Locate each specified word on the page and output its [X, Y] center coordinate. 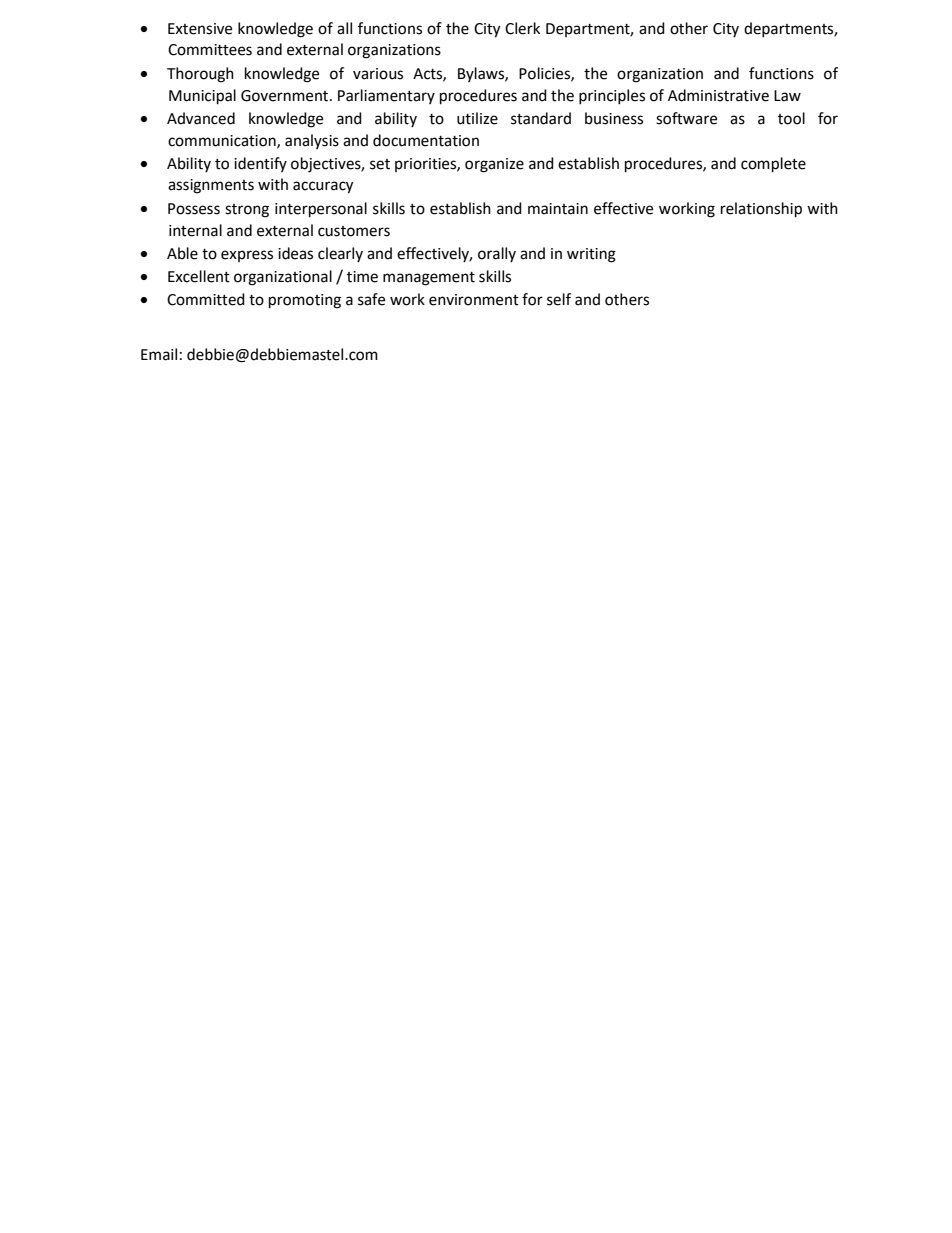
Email [159, 354]
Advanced [201, 118]
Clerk [522, 28]
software [686, 118]
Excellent [199, 276]
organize [494, 165]
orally [497, 254]
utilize [477, 118]
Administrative [718, 95]
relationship [761, 210]
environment [474, 300]
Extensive [200, 29]
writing [591, 255]
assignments [211, 186]
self [559, 299]
